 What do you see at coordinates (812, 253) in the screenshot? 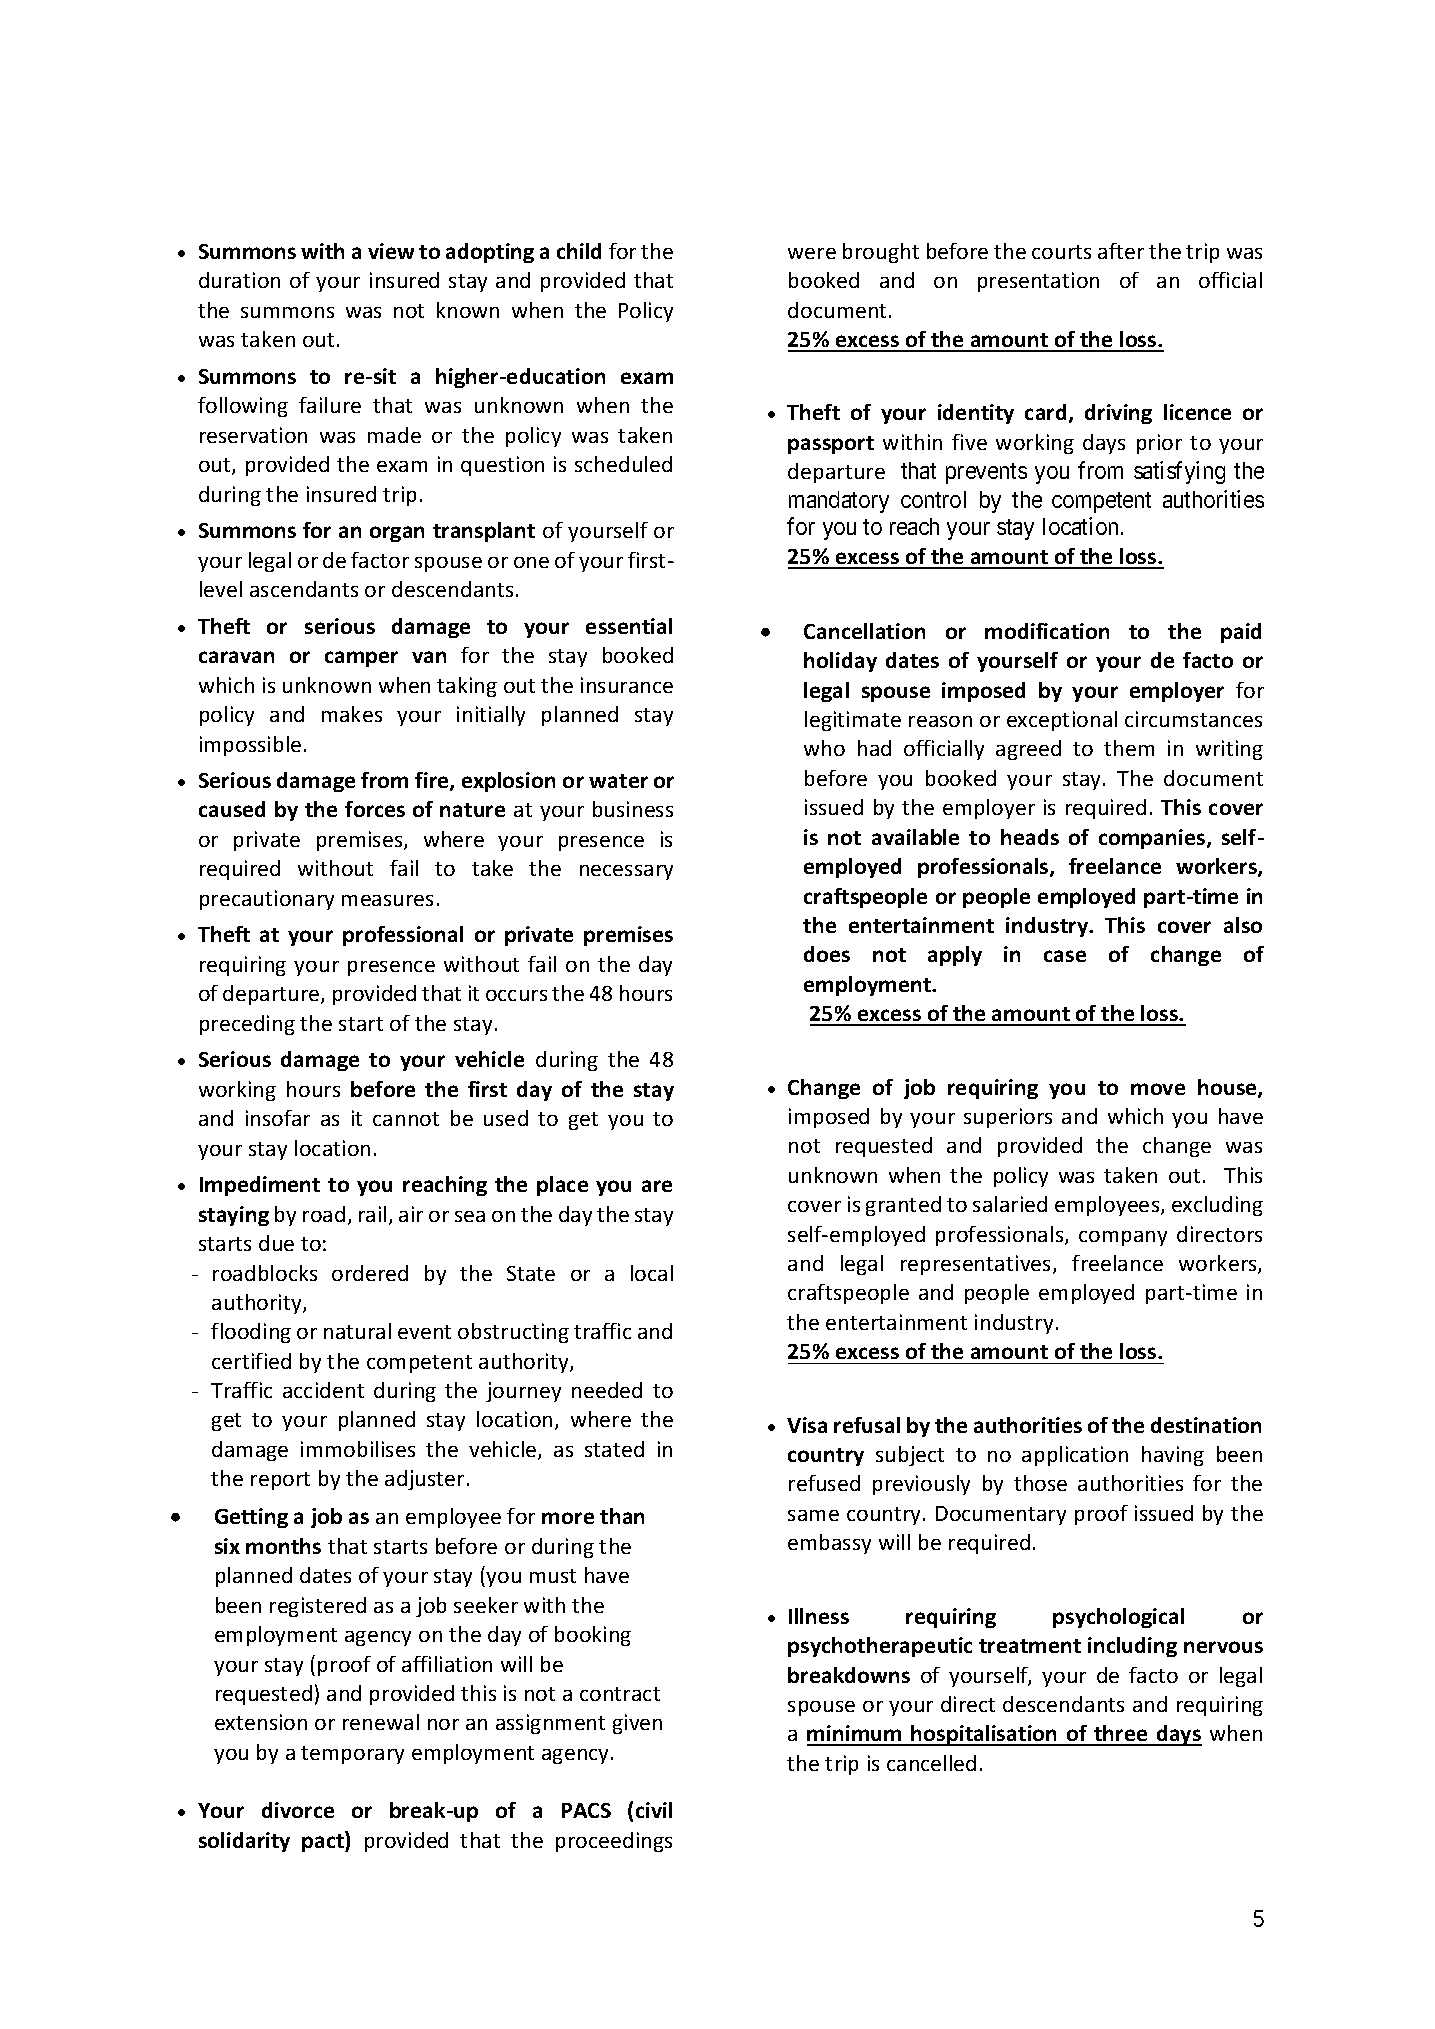
I see `were` at bounding box center [812, 253].
